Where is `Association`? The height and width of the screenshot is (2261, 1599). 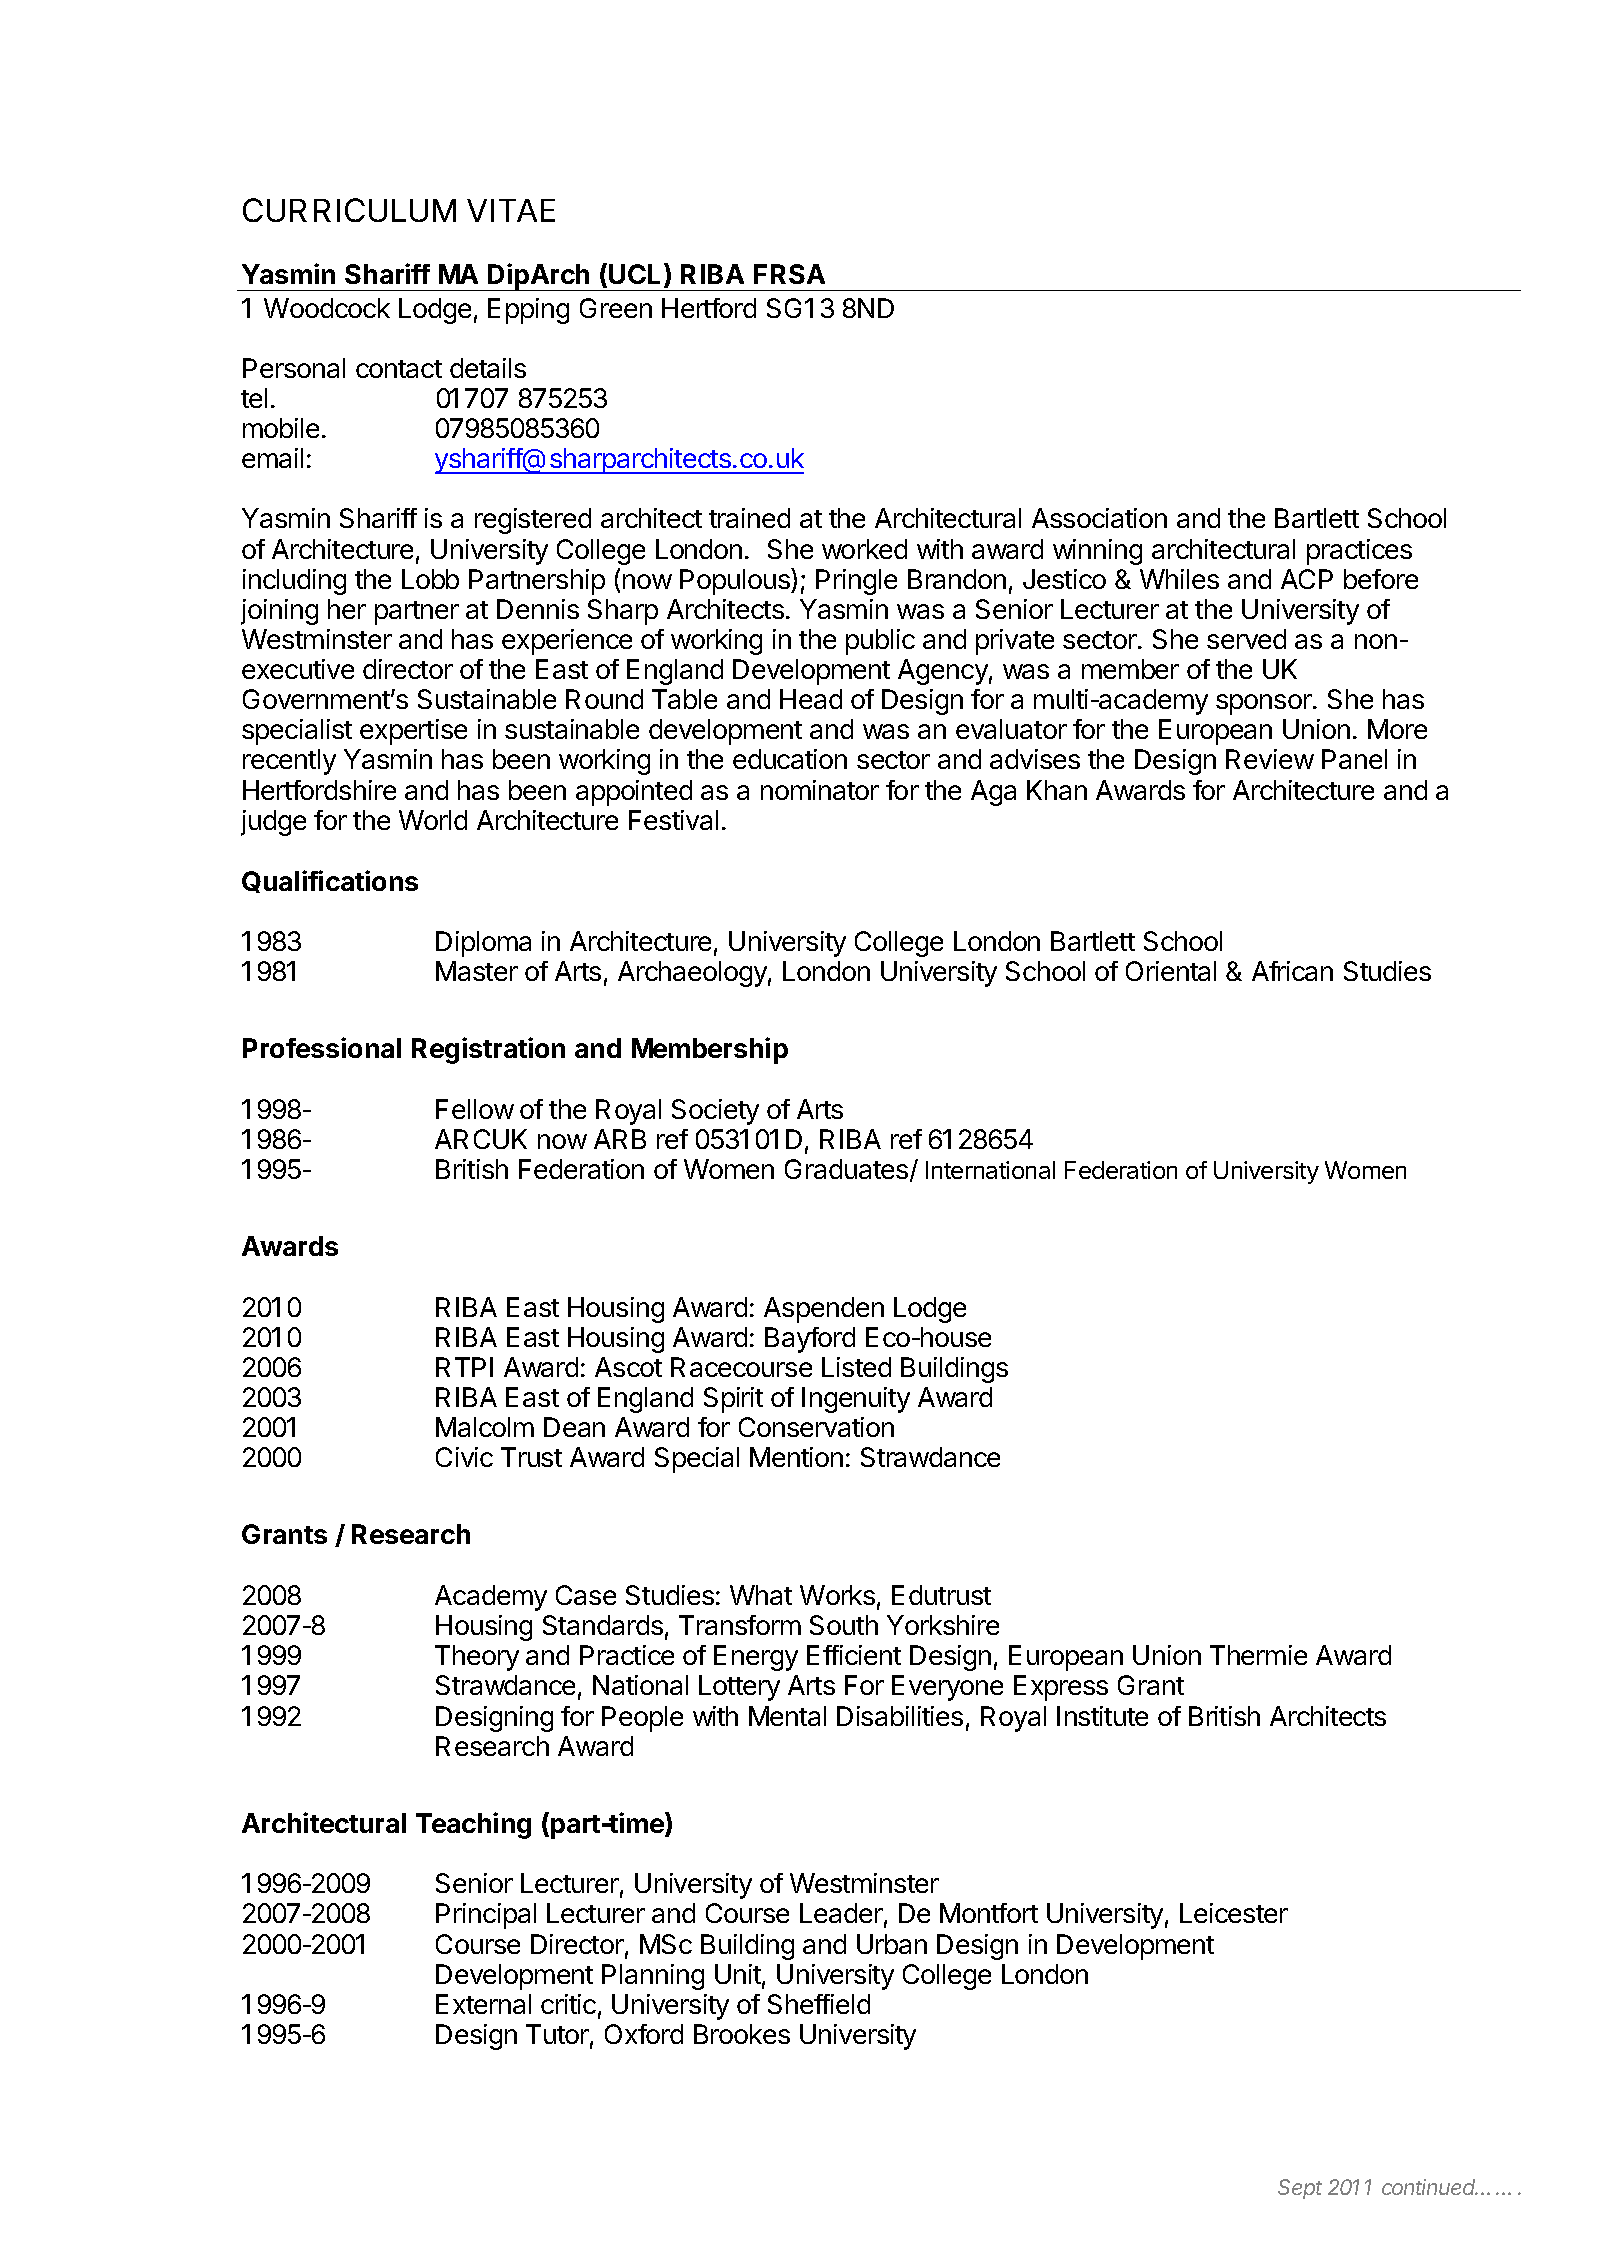 Association is located at coordinates (1099, 518).
